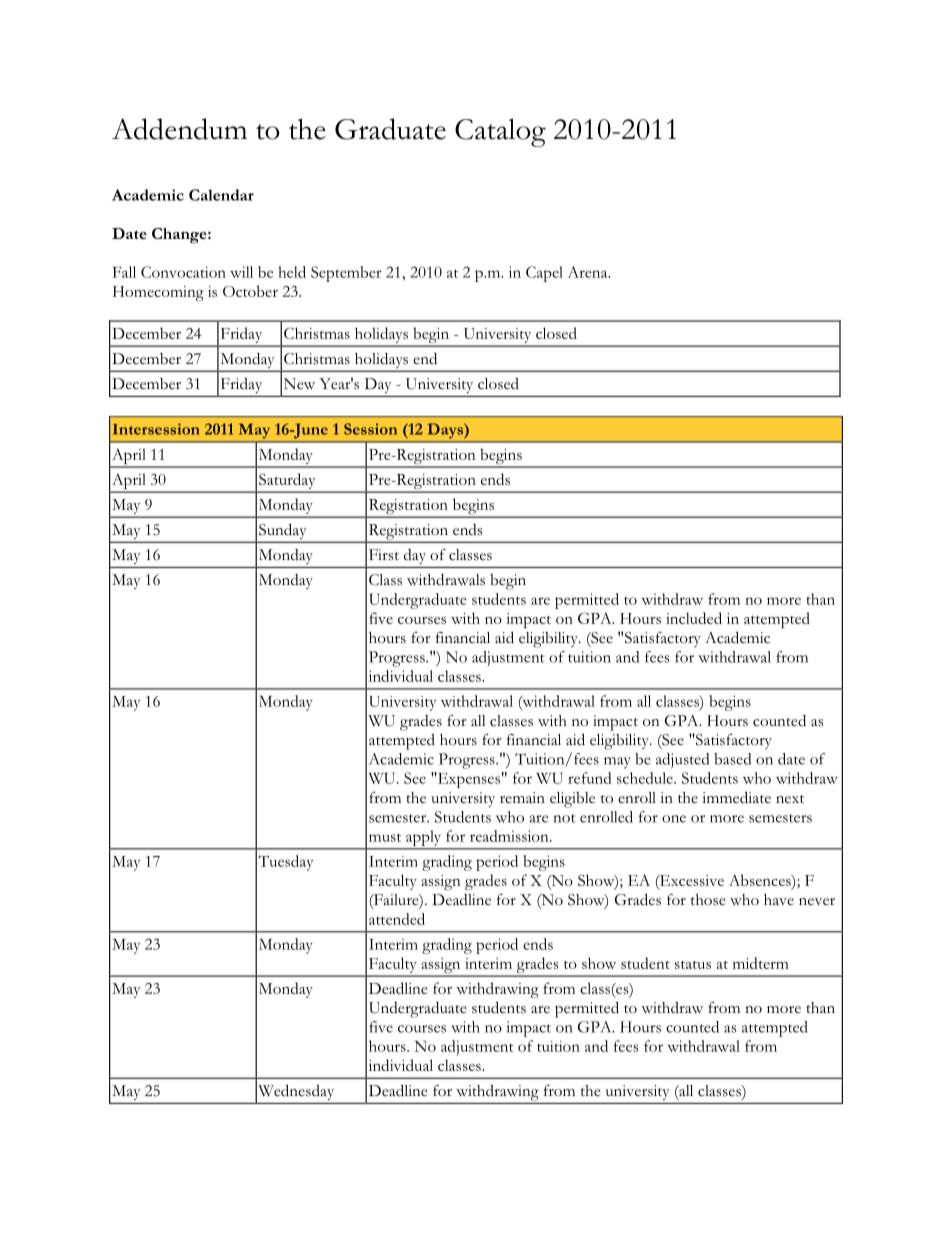 This page has height=1233, width=952. Describe the element at coordinates (397, 919) in the page. I see `attended` at that location.
